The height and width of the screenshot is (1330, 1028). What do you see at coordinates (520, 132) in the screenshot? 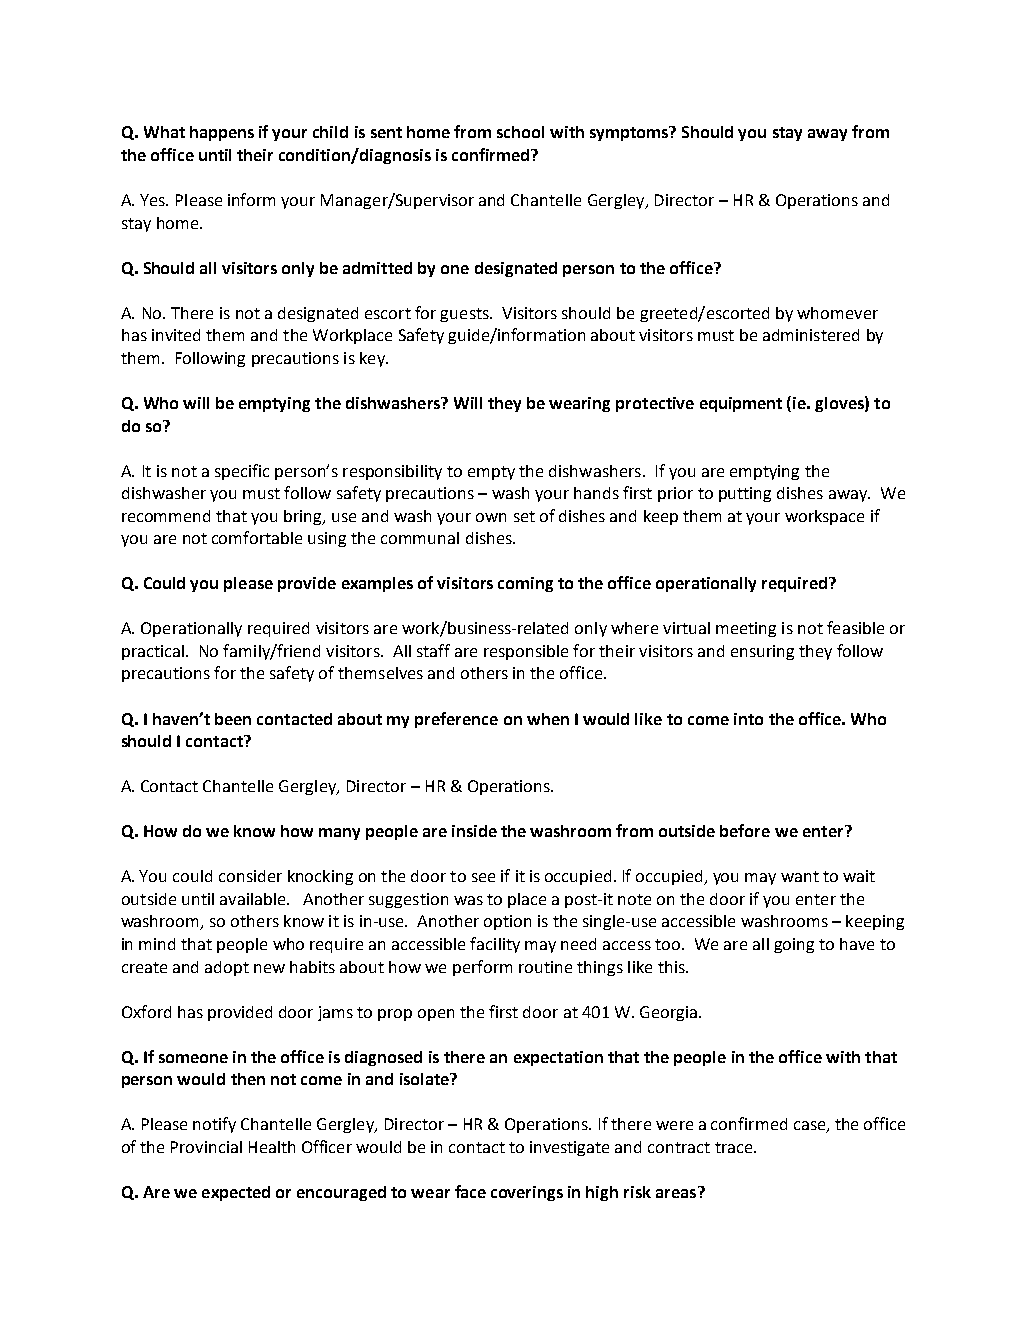
I see `school` at bounding box center [520, 132].
